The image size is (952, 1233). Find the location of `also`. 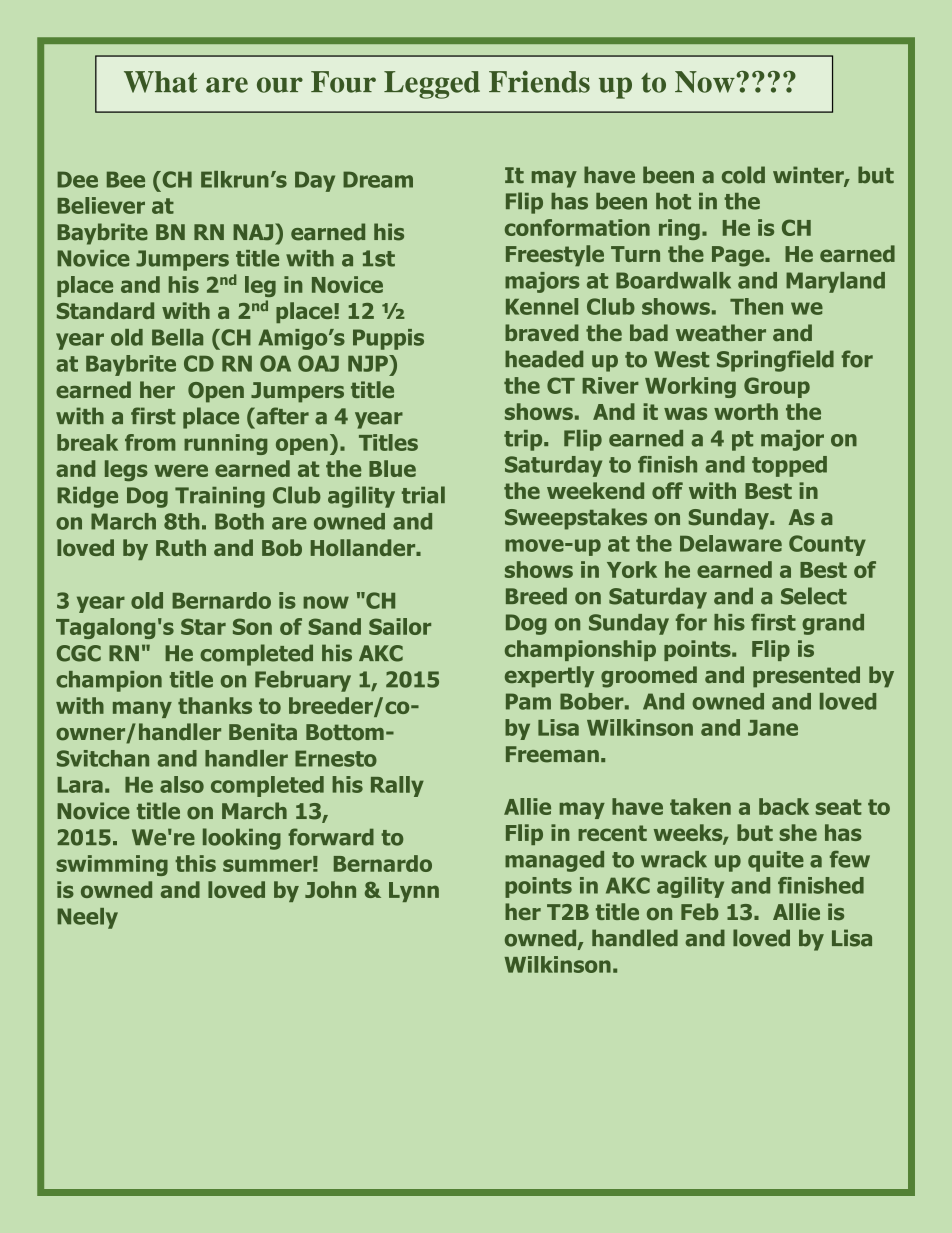

also is located at coordinates (182, 784).
